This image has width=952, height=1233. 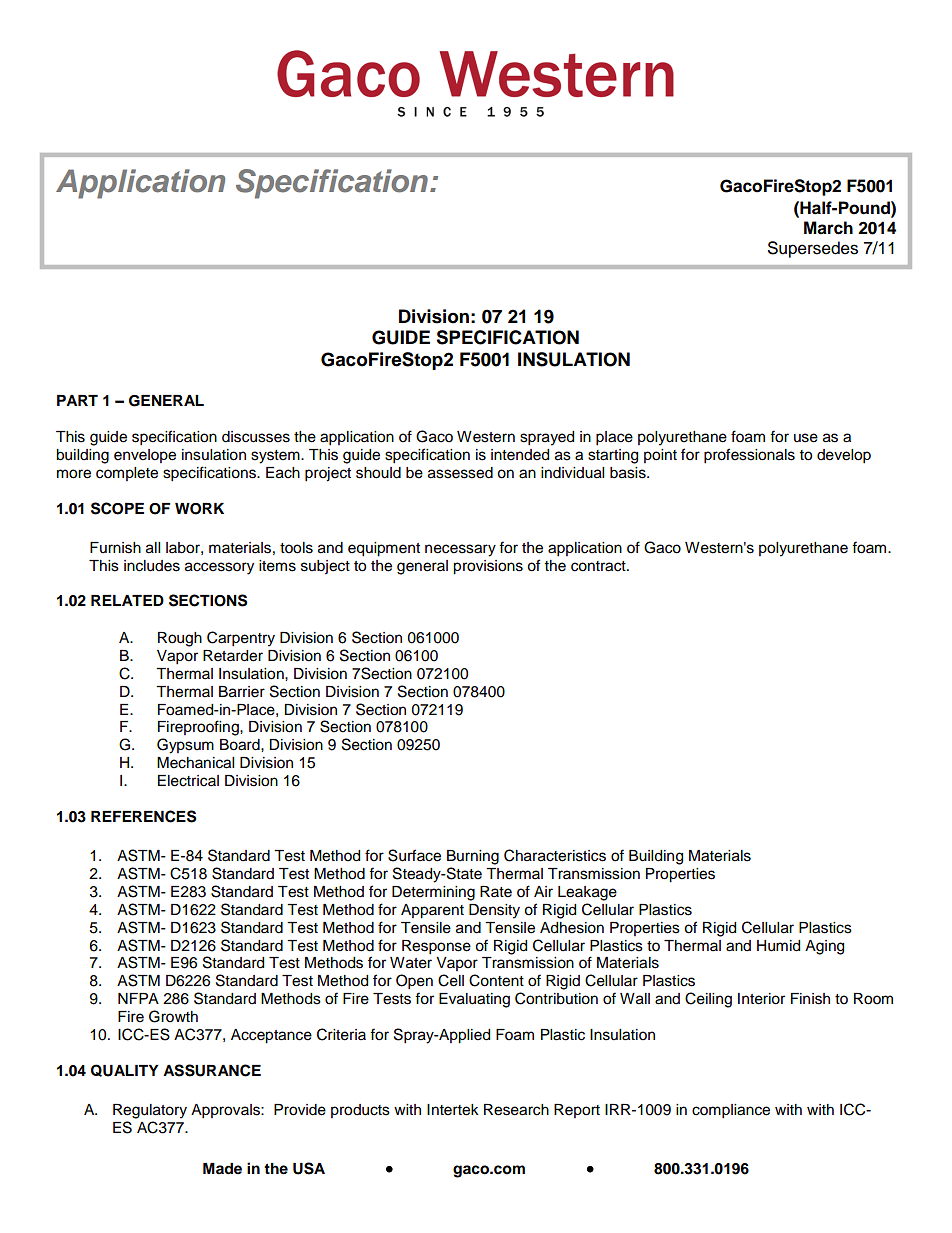 What do you see at coordinates (453, 1110) in the image?
I see `Intertek` at bounding box center [453, 1110].
